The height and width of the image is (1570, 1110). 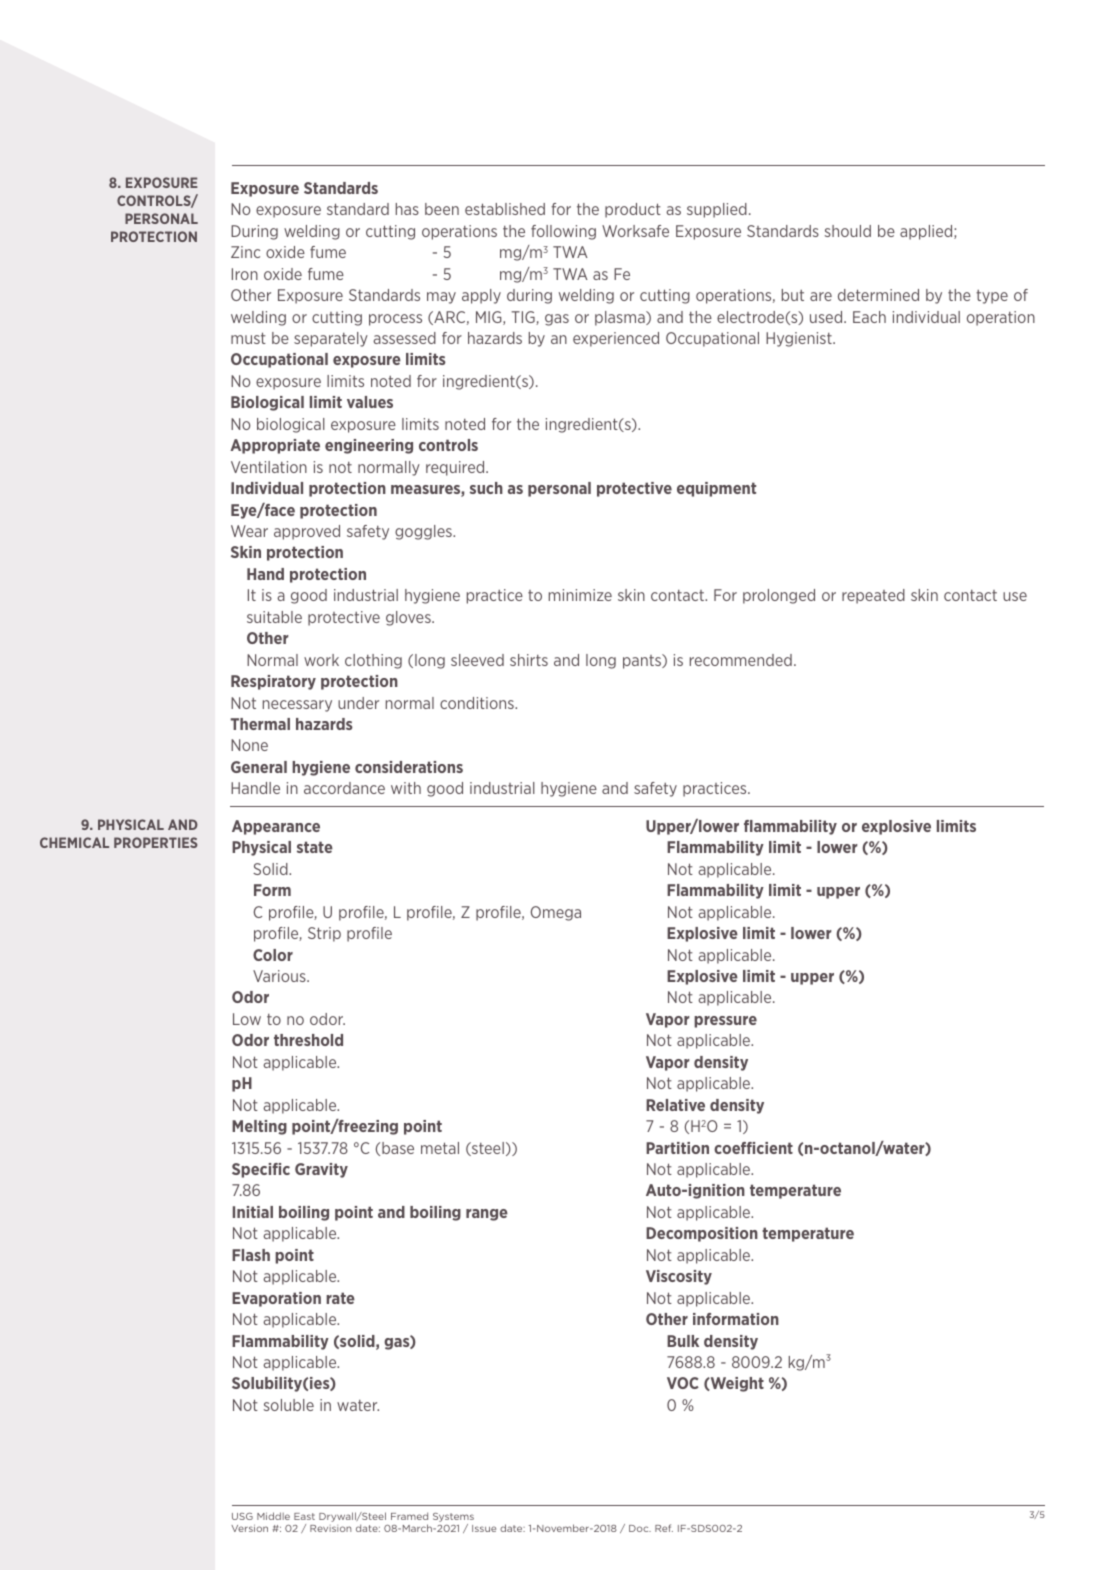 What do you see at coordinates (245, 252) in the image?
I see `Zinc` at bounding box center [245, 252].
